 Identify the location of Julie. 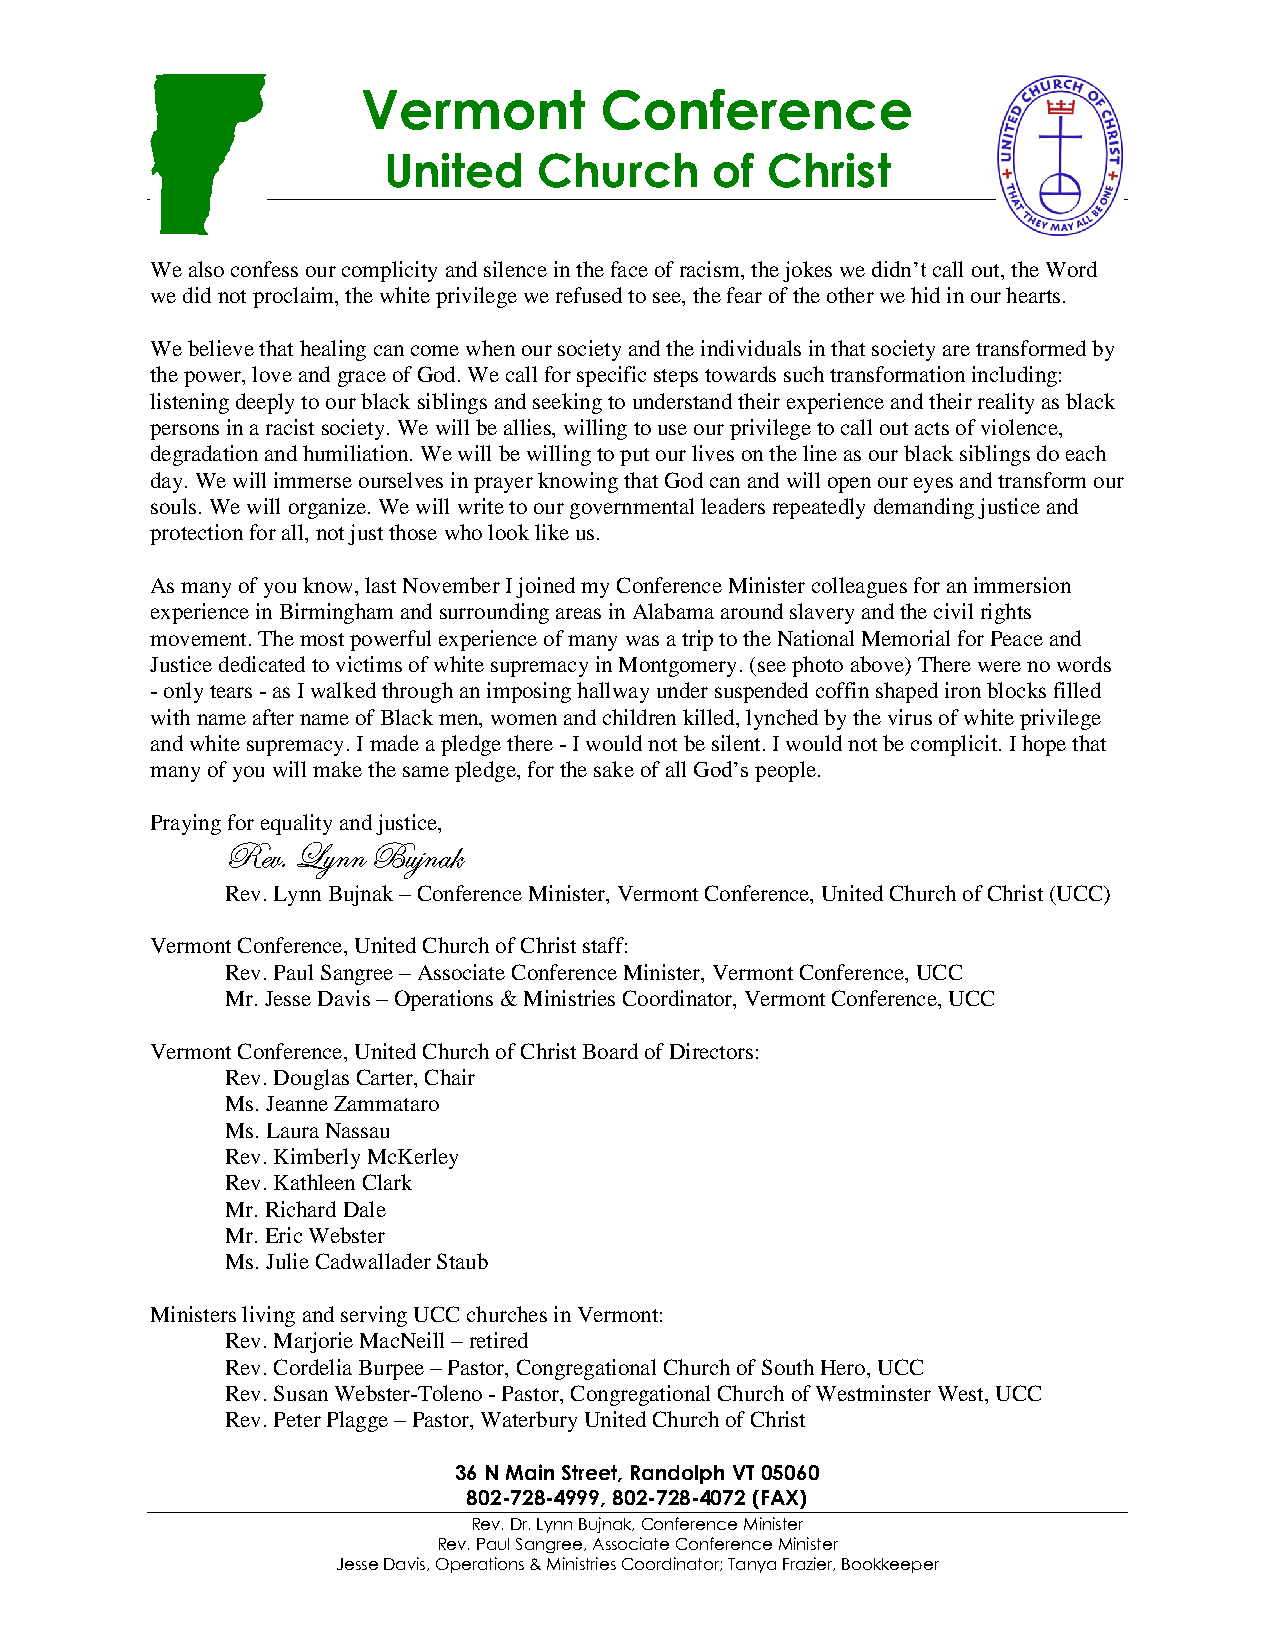
(287, 1261).
